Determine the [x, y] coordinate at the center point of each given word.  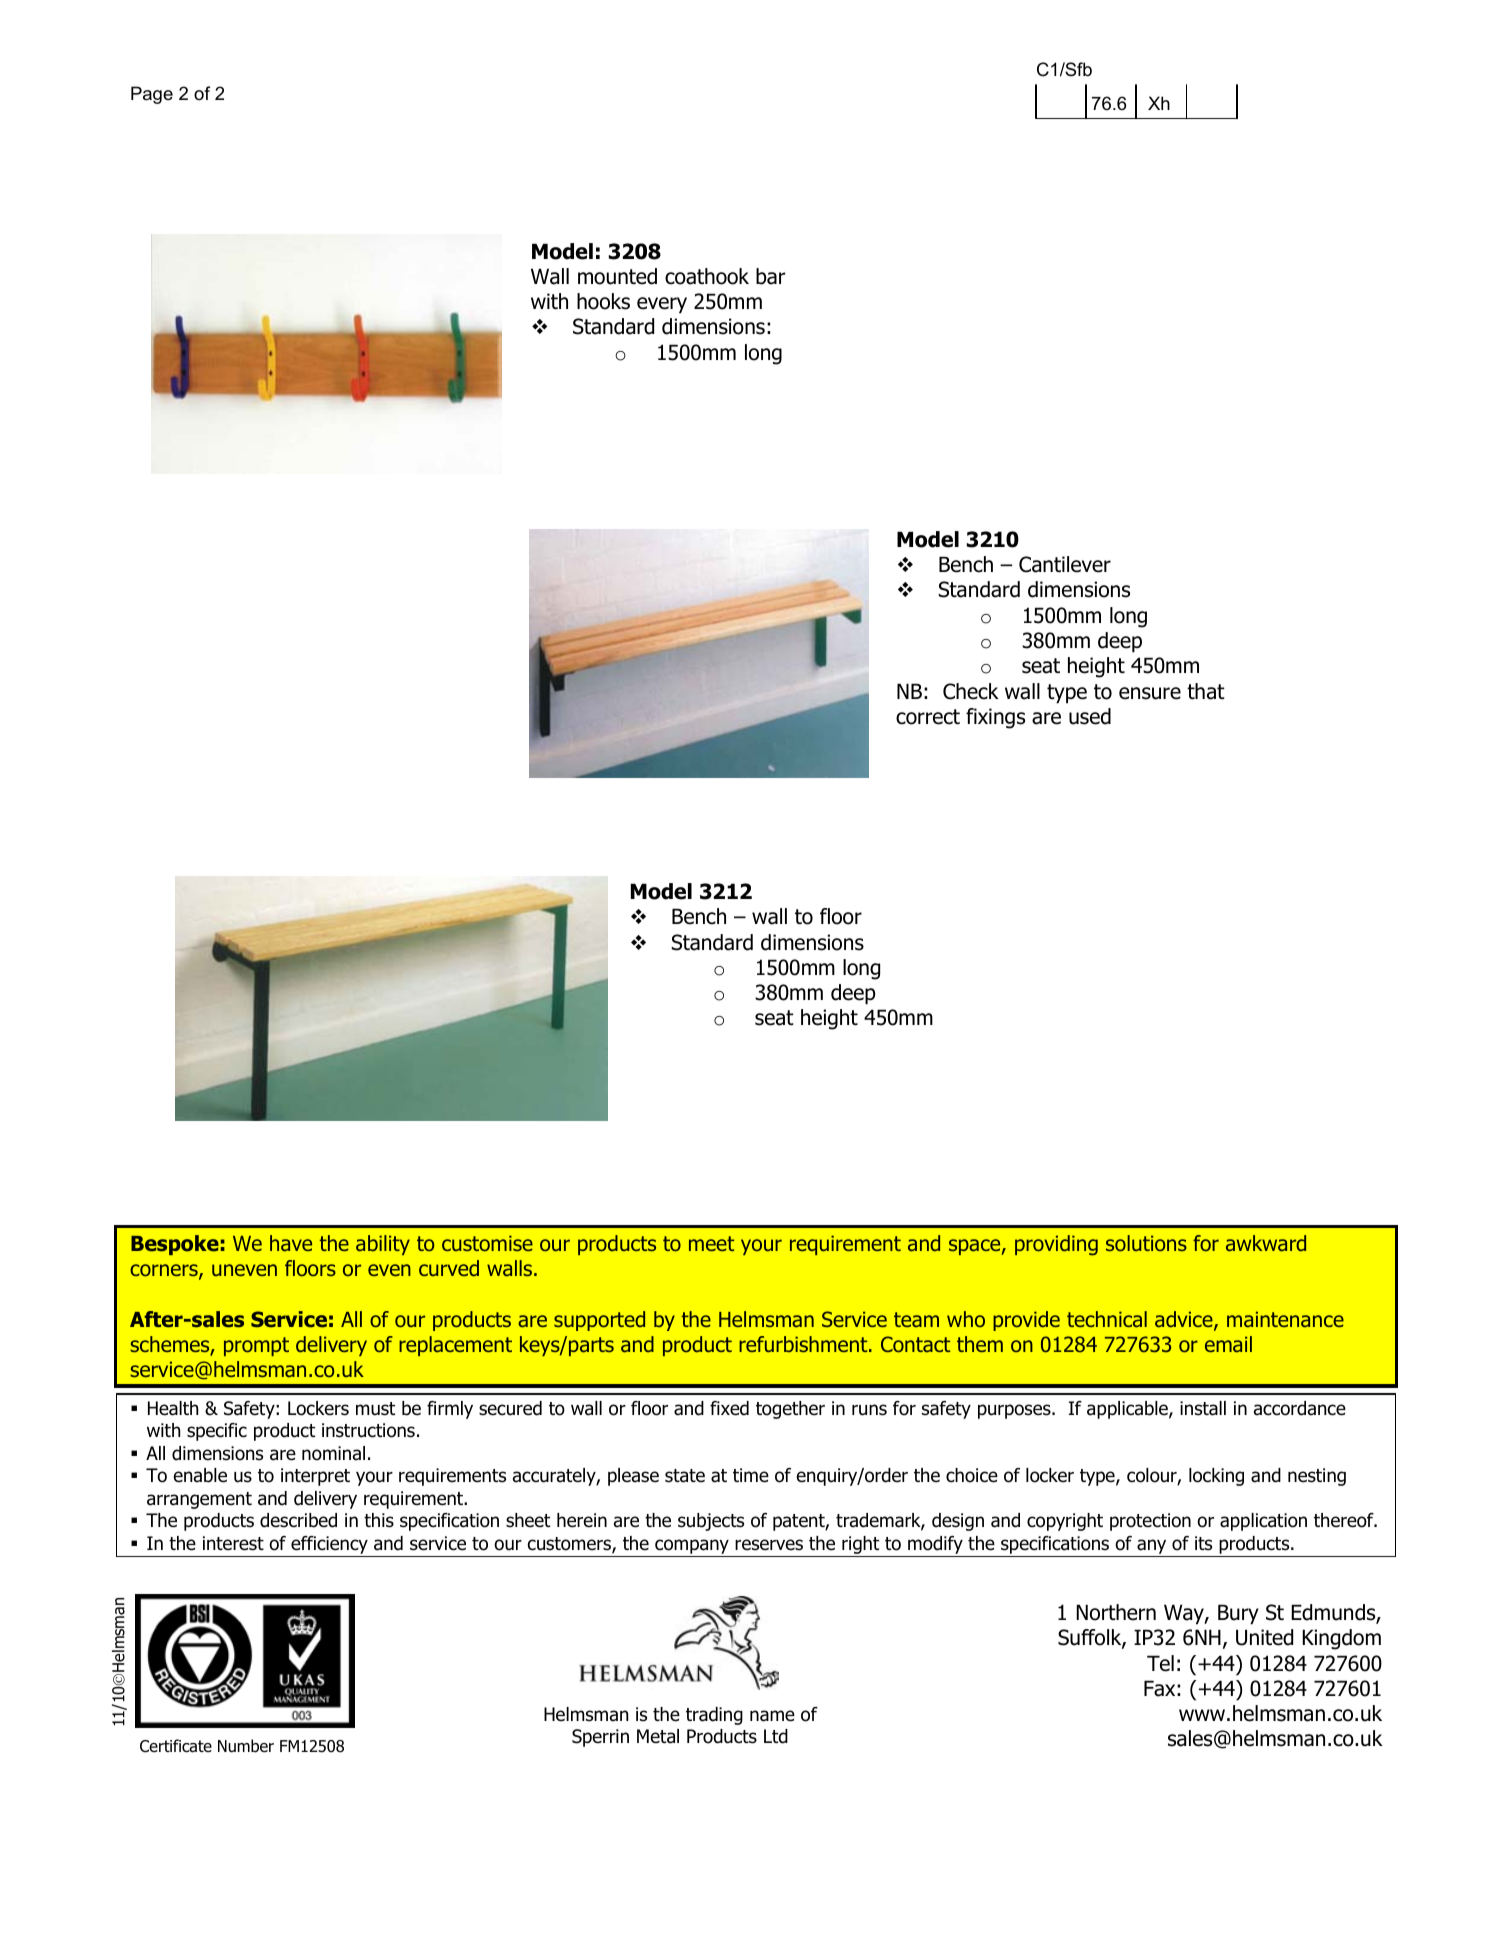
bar [770, 276]
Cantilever [1065, 564]
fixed [729, 1408]
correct [928, 717]
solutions [1146, 1243]
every [662, 305]
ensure [1150, 693]
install [1203, 1408]
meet [711, 1243]
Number [246, 1746]
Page [152, 95]
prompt [256, 1346]
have [291, 1243]
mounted [617, 276]
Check [971, 691]
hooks [603, 301]
